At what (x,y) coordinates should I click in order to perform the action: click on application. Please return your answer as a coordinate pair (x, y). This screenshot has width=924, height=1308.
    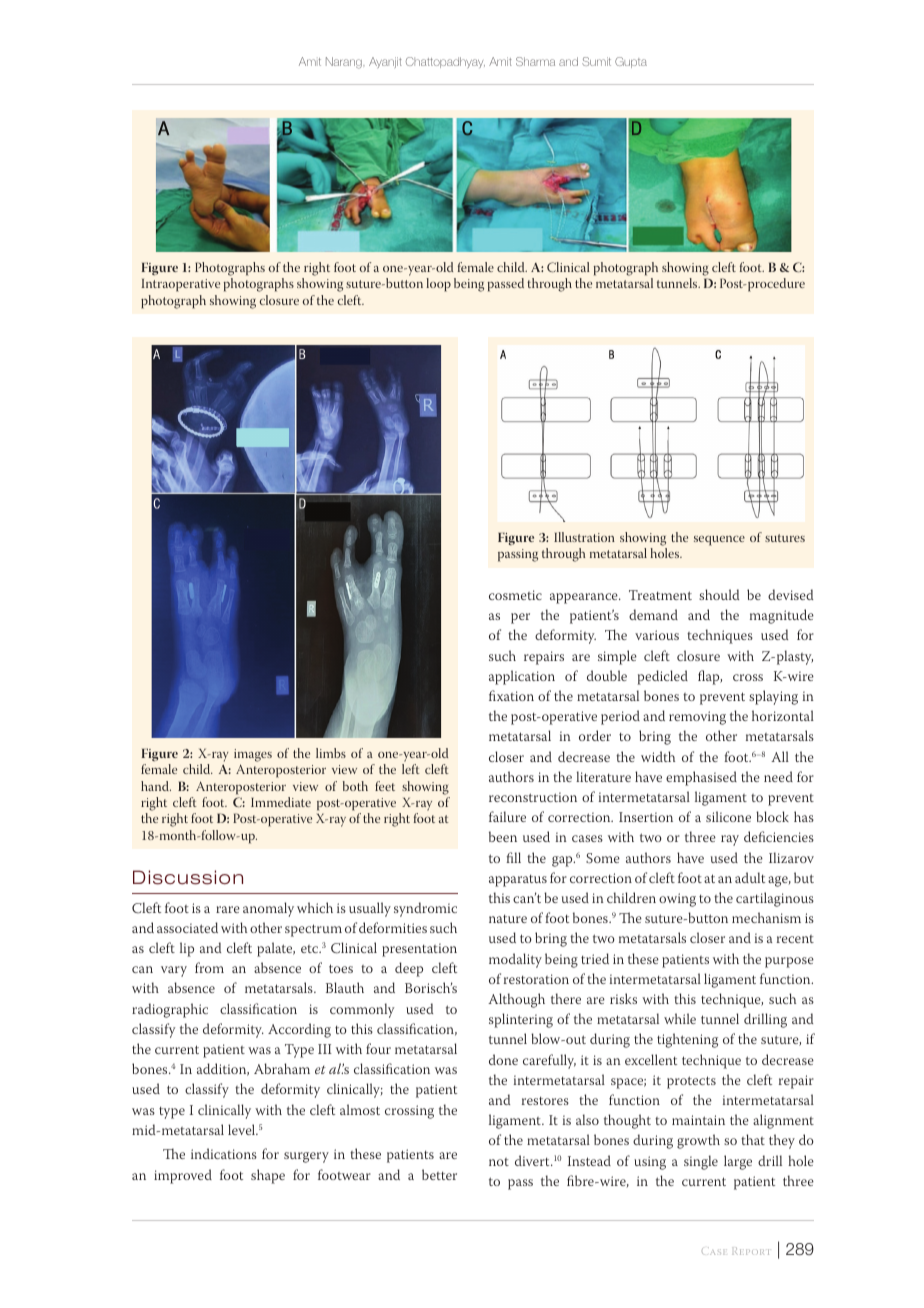
    Looking at the image, I should click on (522, 677).
